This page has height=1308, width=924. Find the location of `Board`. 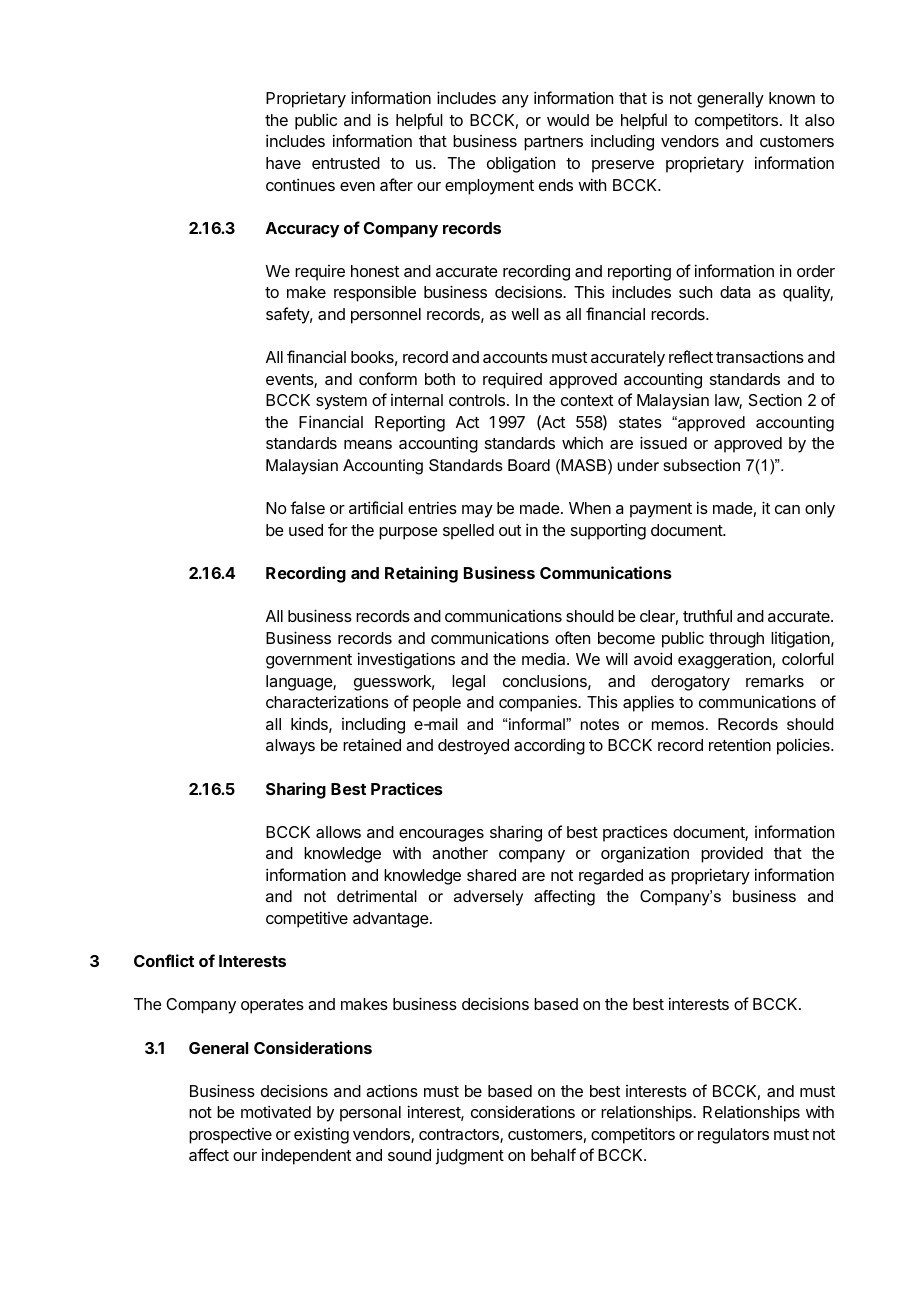

Board is located at coordinates (529, 465).
